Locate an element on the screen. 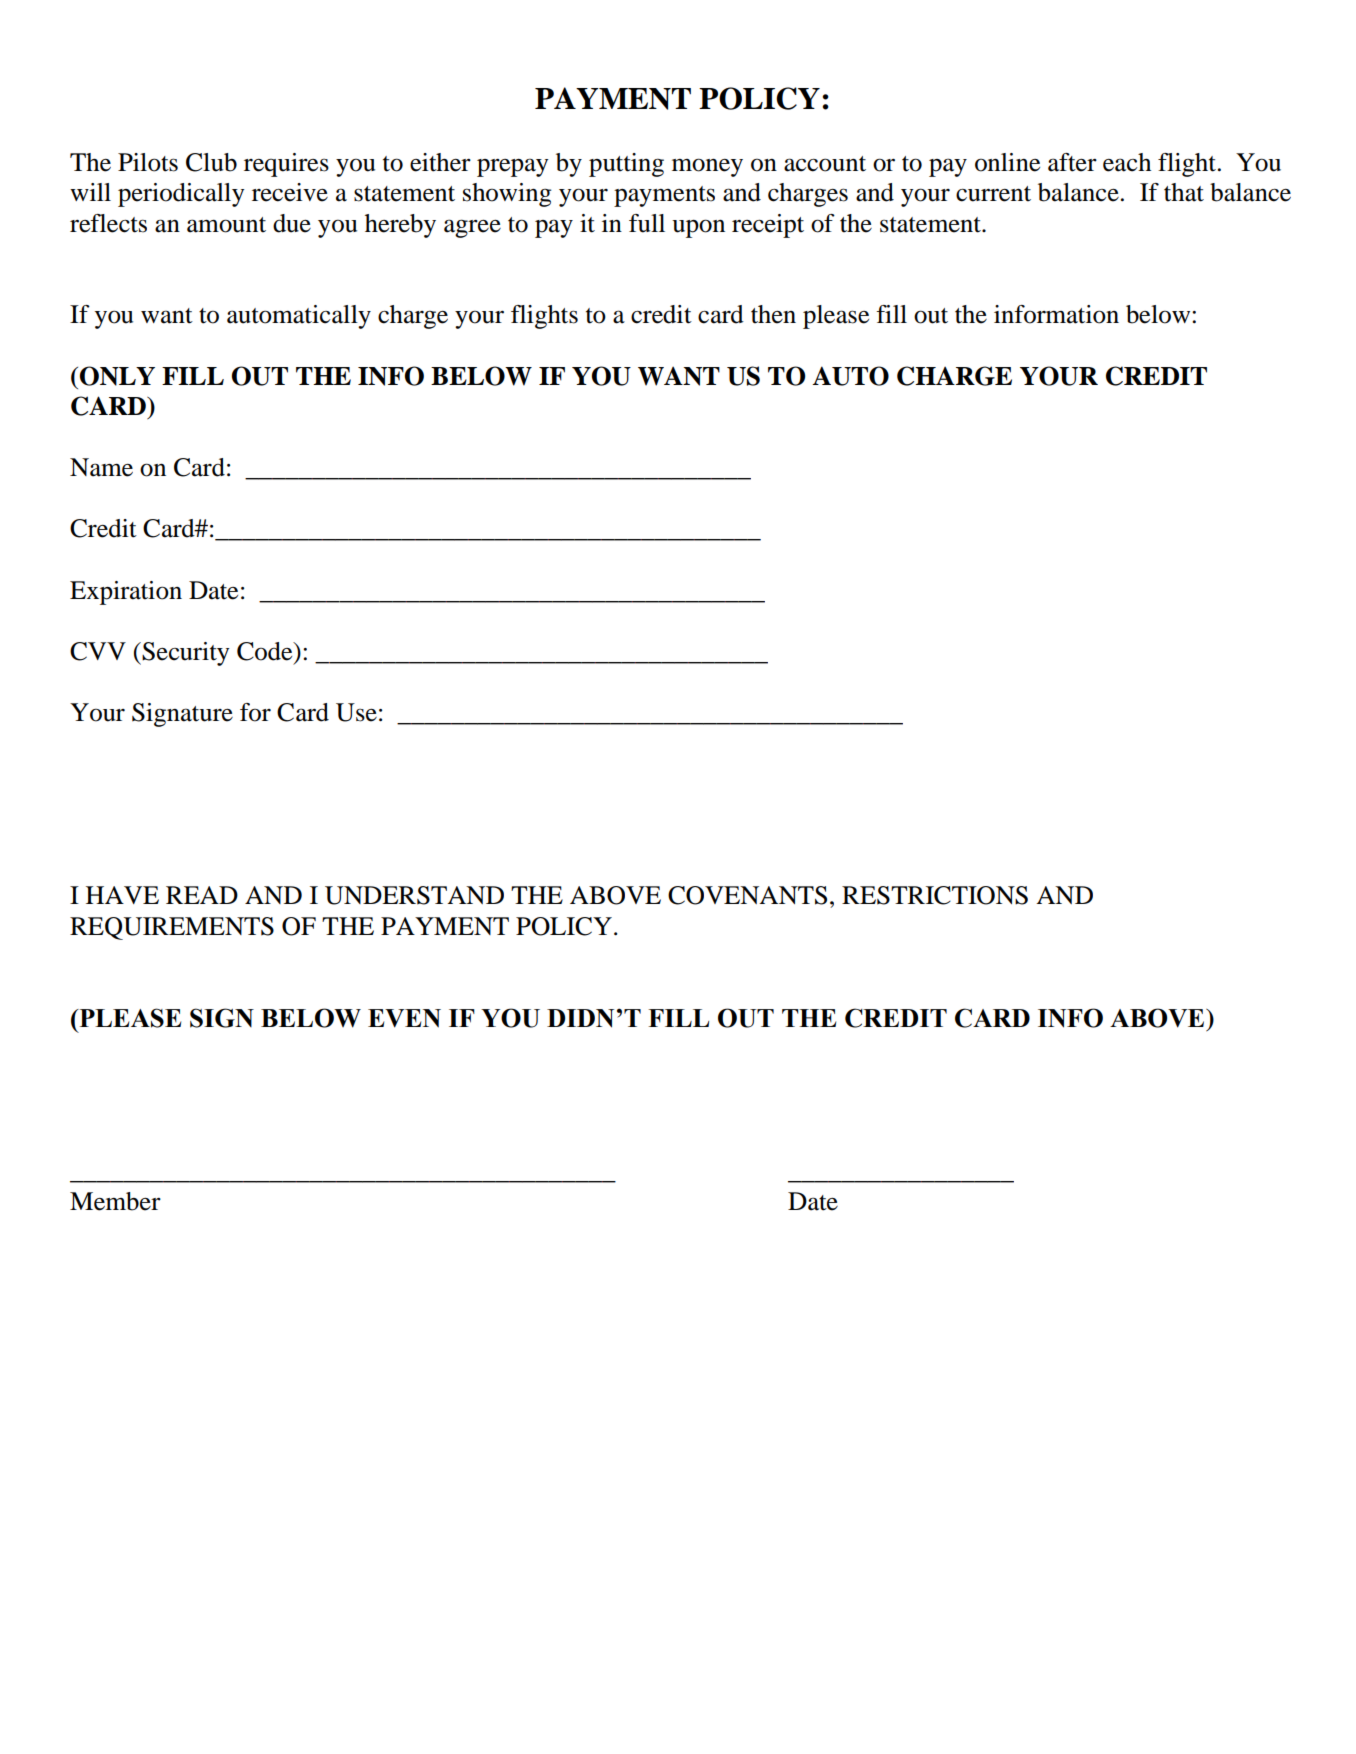 This screenshot has width=1356, height=1754. periodically is located at coordinates (181, 195).
